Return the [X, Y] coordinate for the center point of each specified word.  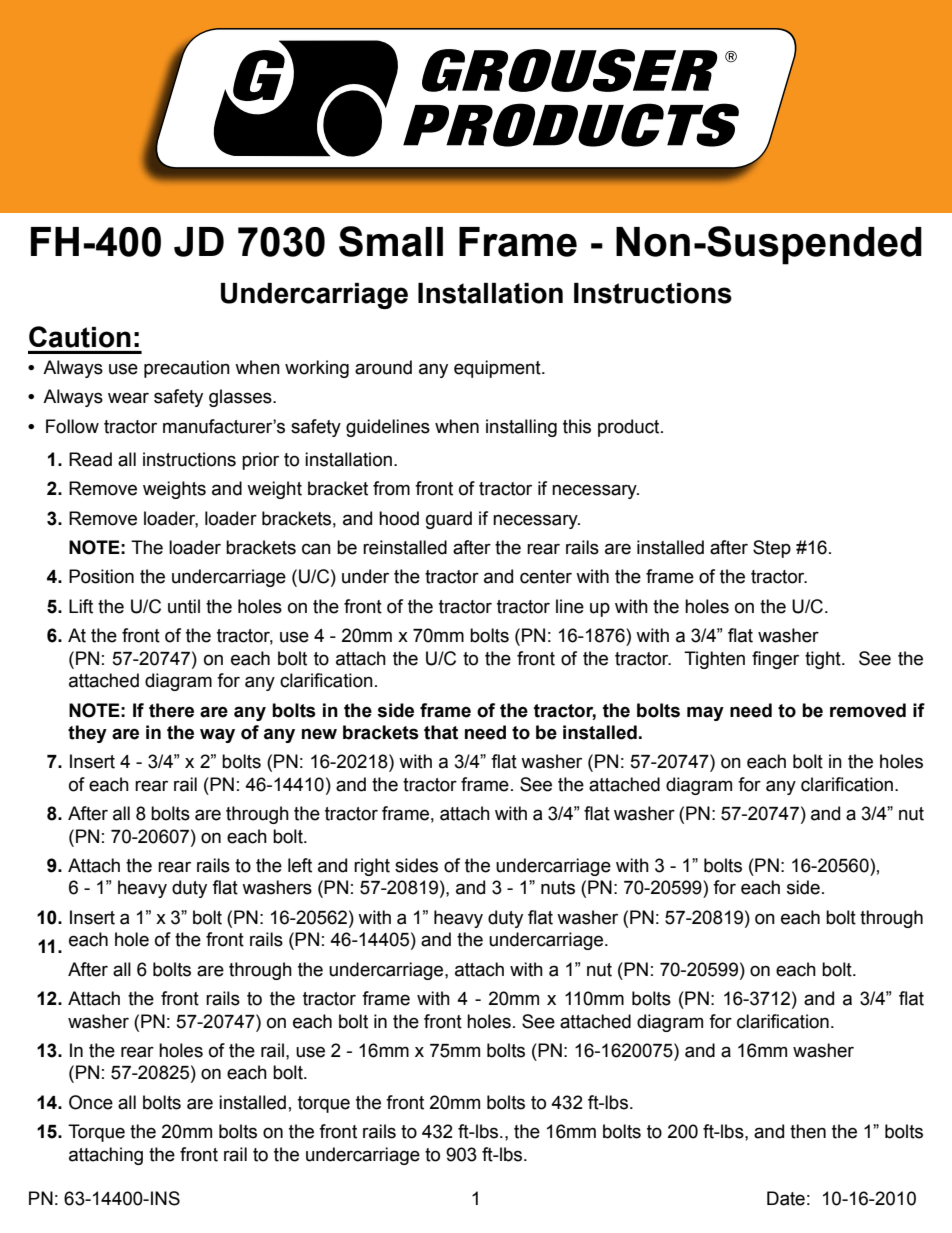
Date [786, 1198]
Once [91, 1102]
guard [449, 520]
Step [772, 549]
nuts [558, 888]
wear [128, 398]
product [630, 428]
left [300, 865]
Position [101, 576]
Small [391, 241]
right [372, 867]
